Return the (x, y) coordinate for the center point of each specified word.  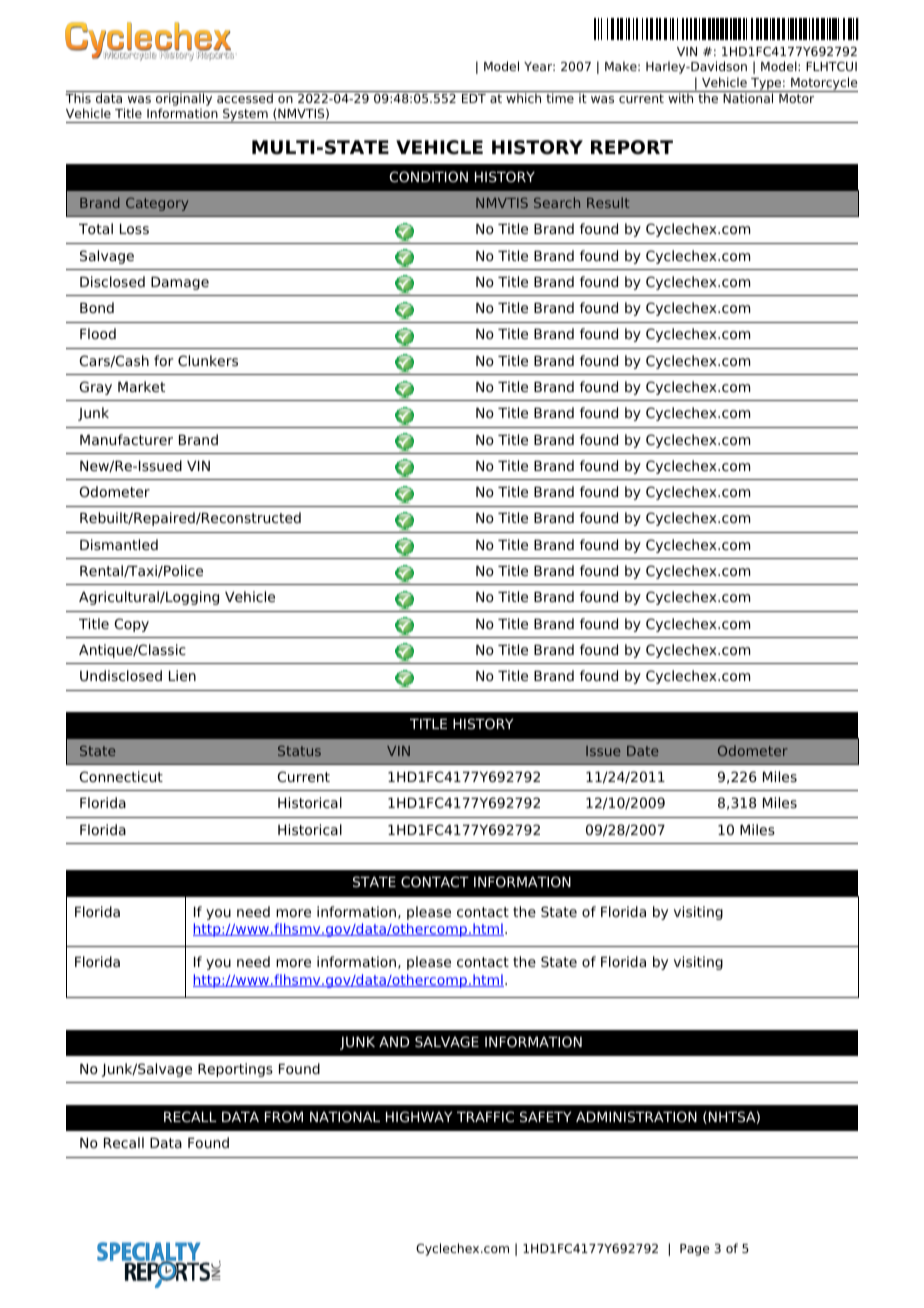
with (681, 97)
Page (695, 1250)
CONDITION (429, 176)
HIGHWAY (419, 1116)
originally (184, 98)
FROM (284, 1116)
